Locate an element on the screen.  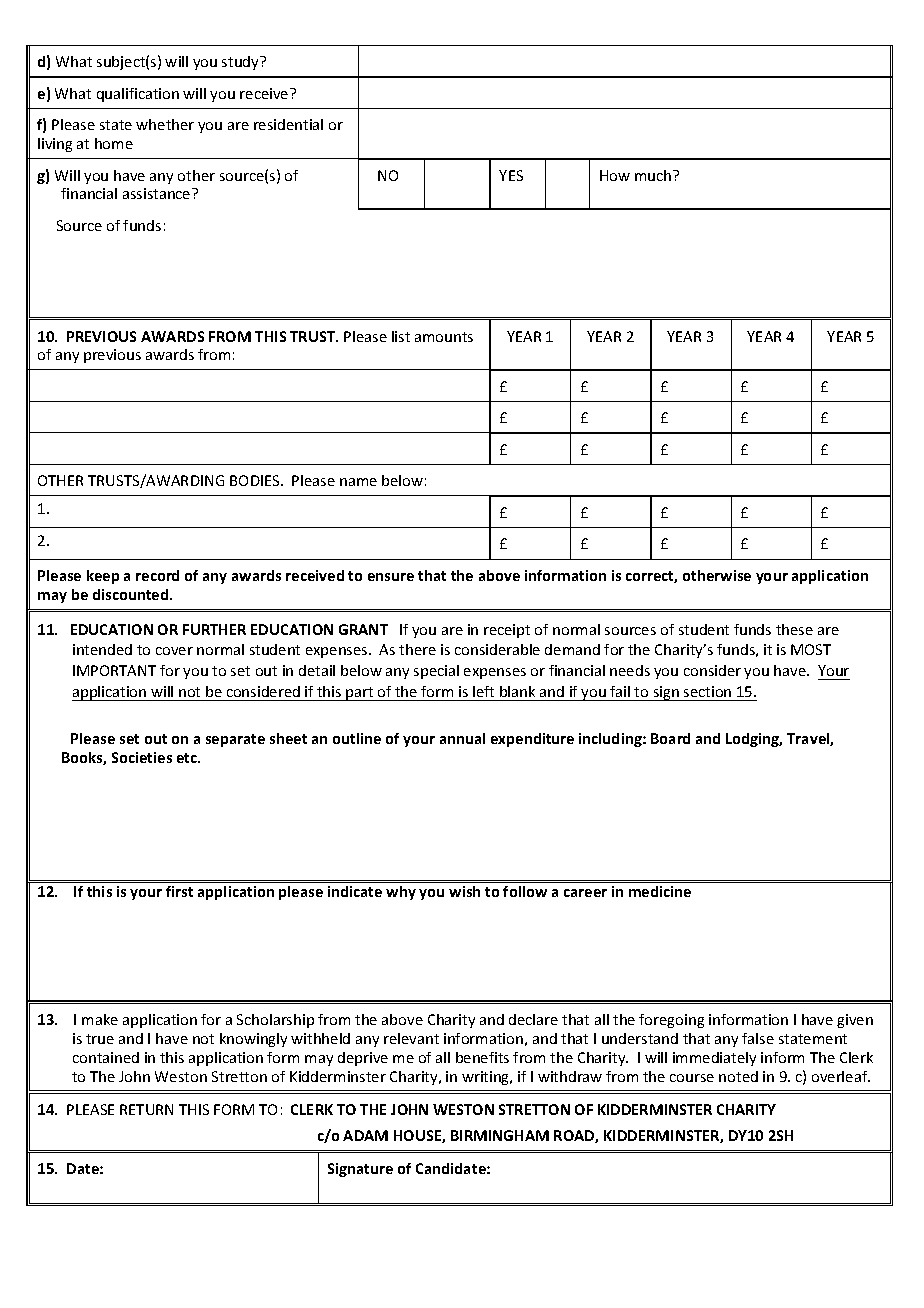
RETURN is located at coordinates (146, 1109).
